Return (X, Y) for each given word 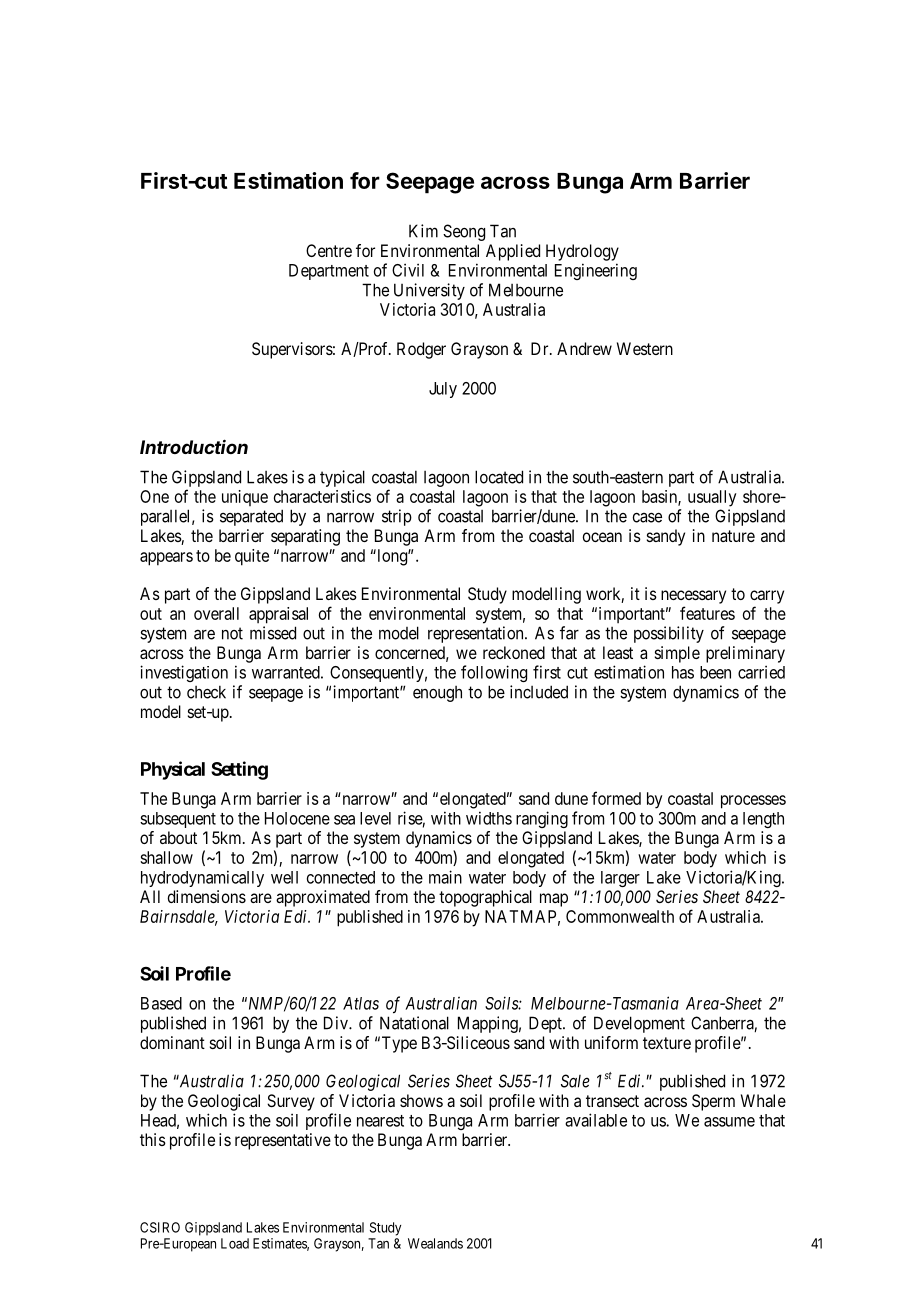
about (178, 837)
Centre (329, 250)
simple (677, 654)
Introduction (194, 446)
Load (235, 1243)
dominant (172, 1042)
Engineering (596, 271)
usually (712, 498)
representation (477, 634)
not (232, 633)
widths (489, 818)
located (499, 477)
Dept (546, 1024)
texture (667, 1043)
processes (753, 802)
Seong (464, 232)
